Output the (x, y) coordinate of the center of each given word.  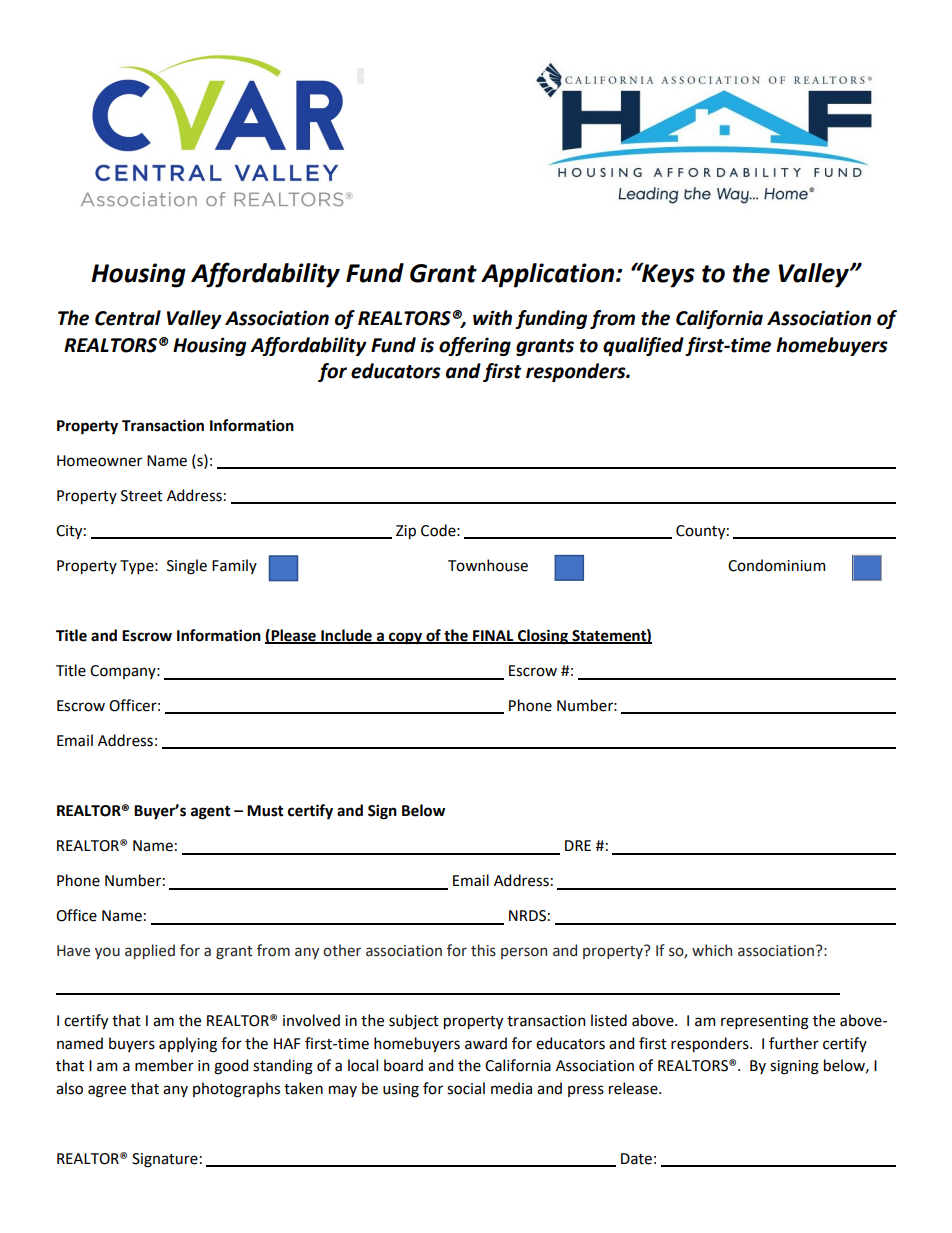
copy (406, 638)
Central (128, 318)
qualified (643, 346)
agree (107, 1091)
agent (211, 813)
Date (636, 1159)
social (466, 1088)
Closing (543, 637)
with (492, 318)
